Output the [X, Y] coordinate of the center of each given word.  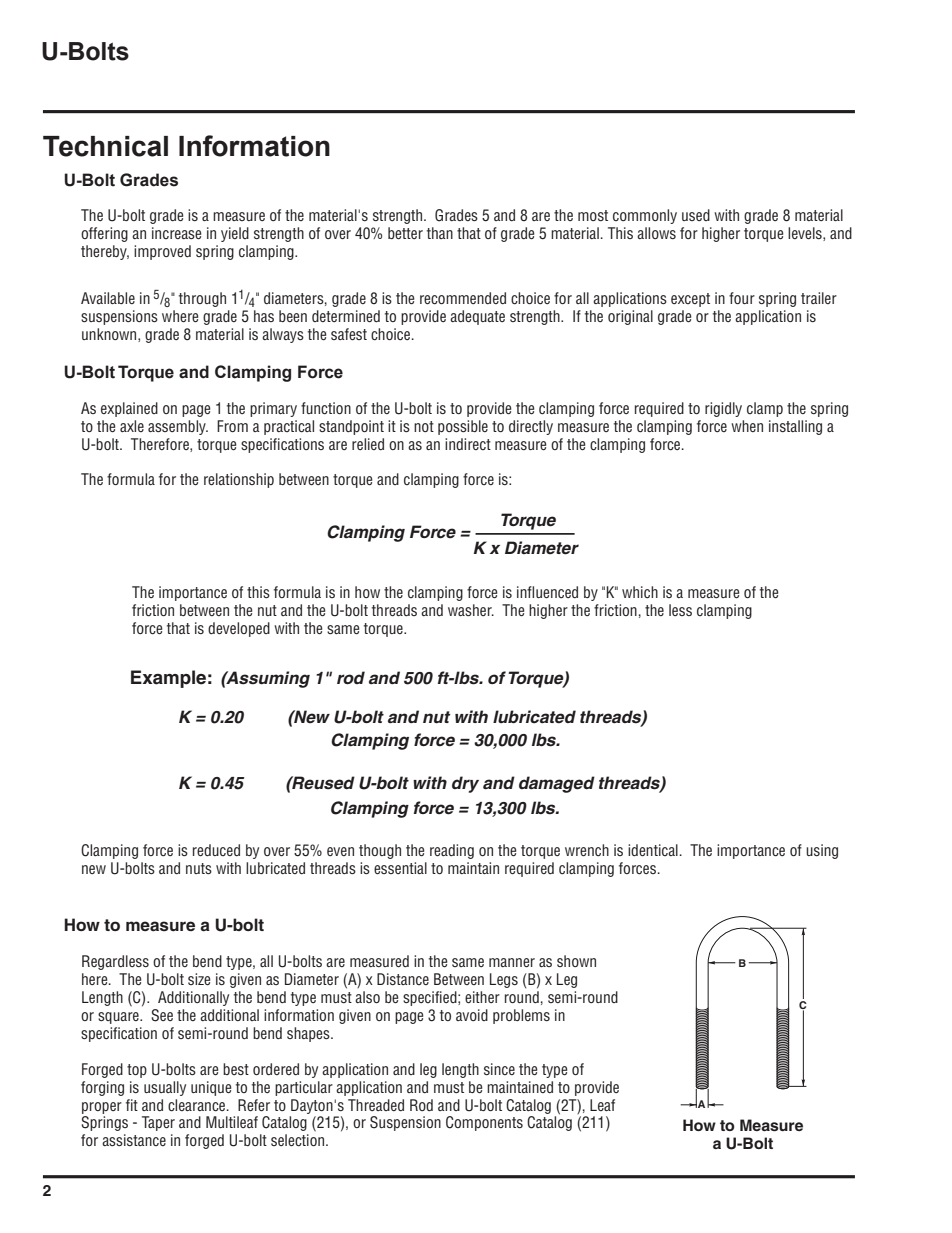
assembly [178, 427]
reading [452, 851]
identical [653, 850]
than [440, 233]
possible [463, 427]
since [499, 1069]
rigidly [723, 409]
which [640, 592]
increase [176, 233]
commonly [645, 216]
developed [239, 629]
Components [484, 1123]
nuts [199, 868]
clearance [198, 1105]
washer [471, 610]
